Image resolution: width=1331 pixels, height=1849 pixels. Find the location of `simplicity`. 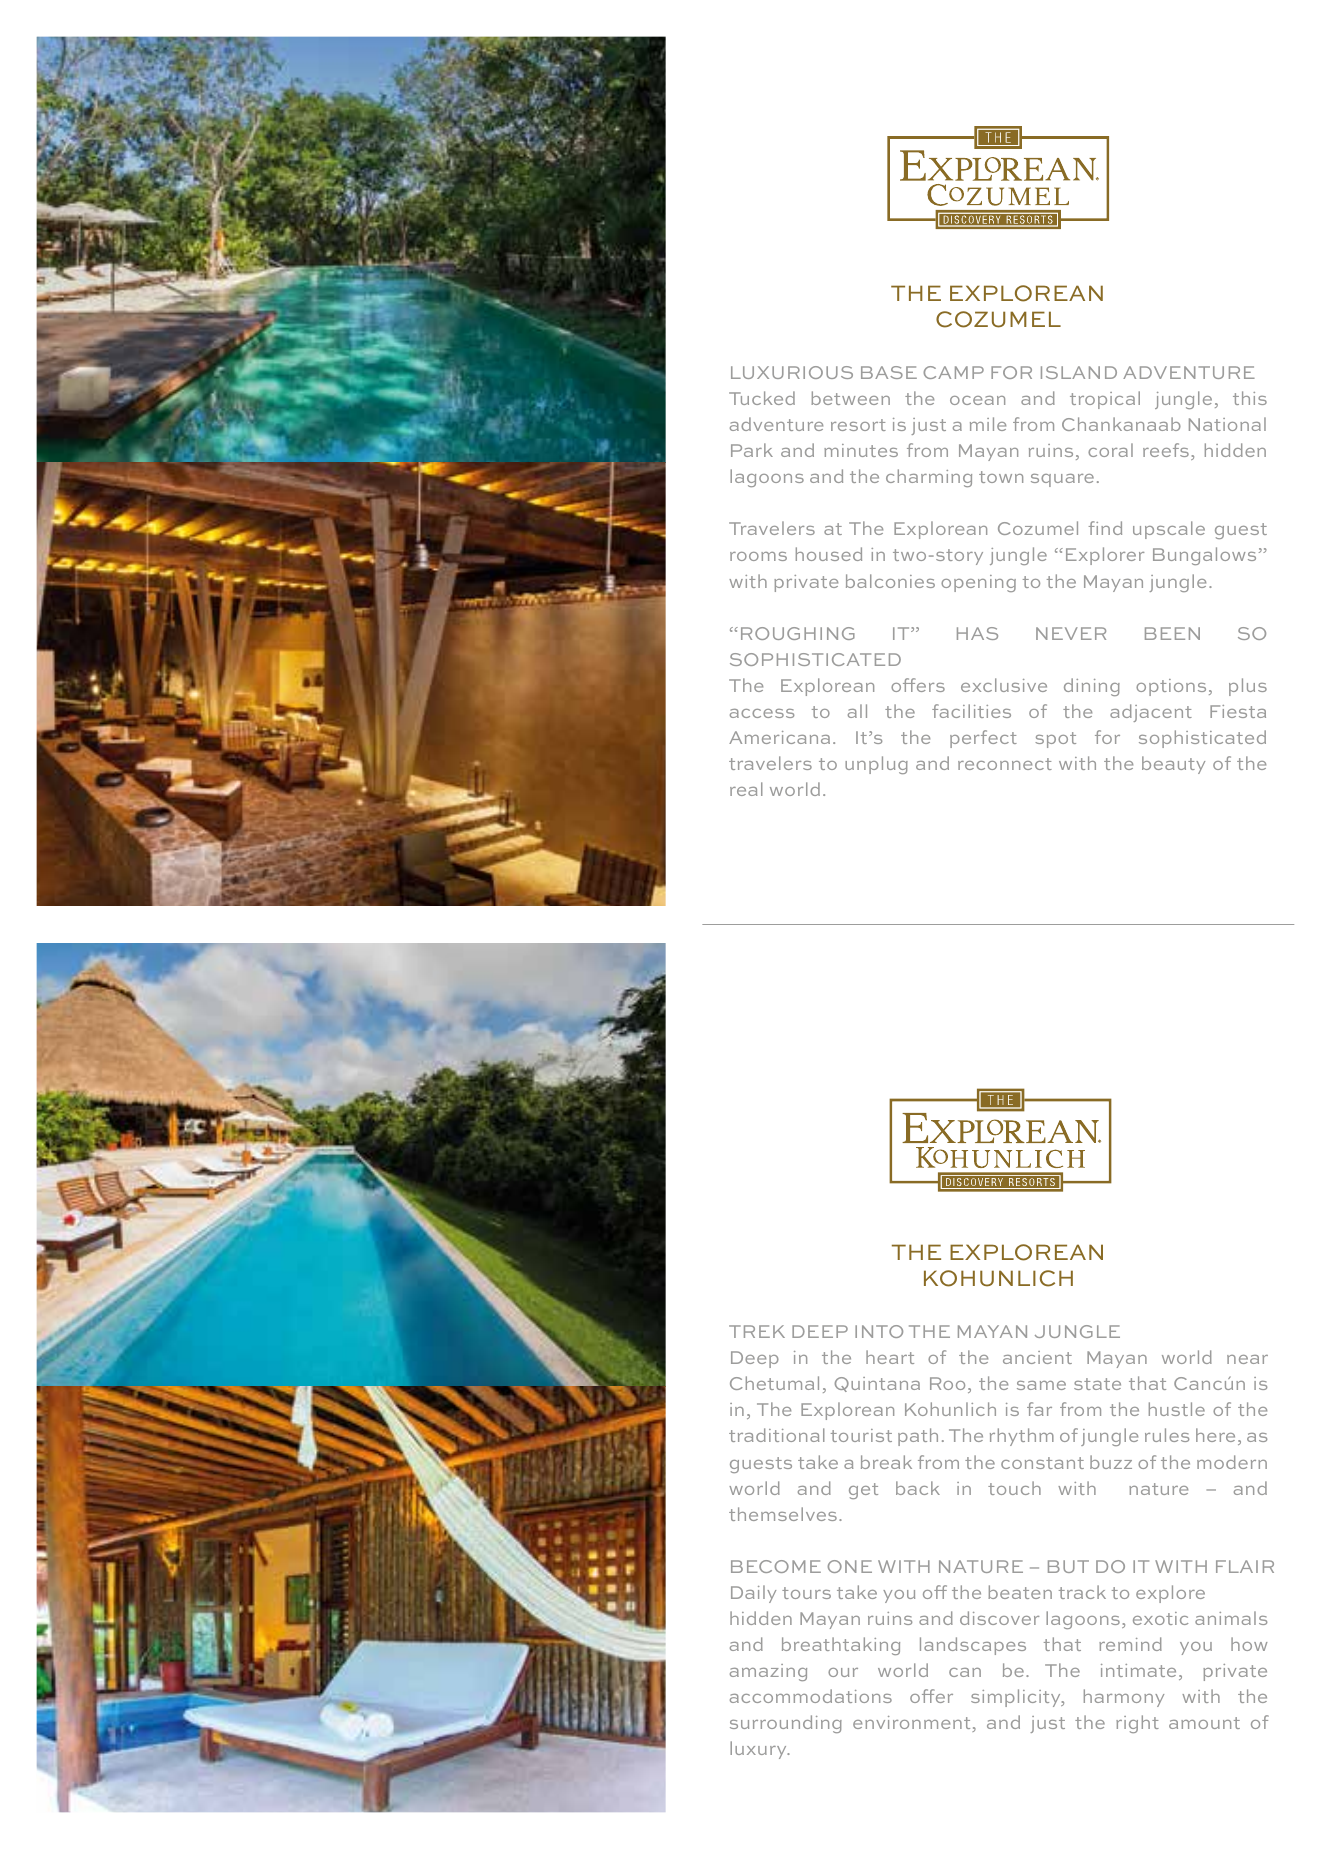

simplicity is located at coordinates (1017, 1698).
